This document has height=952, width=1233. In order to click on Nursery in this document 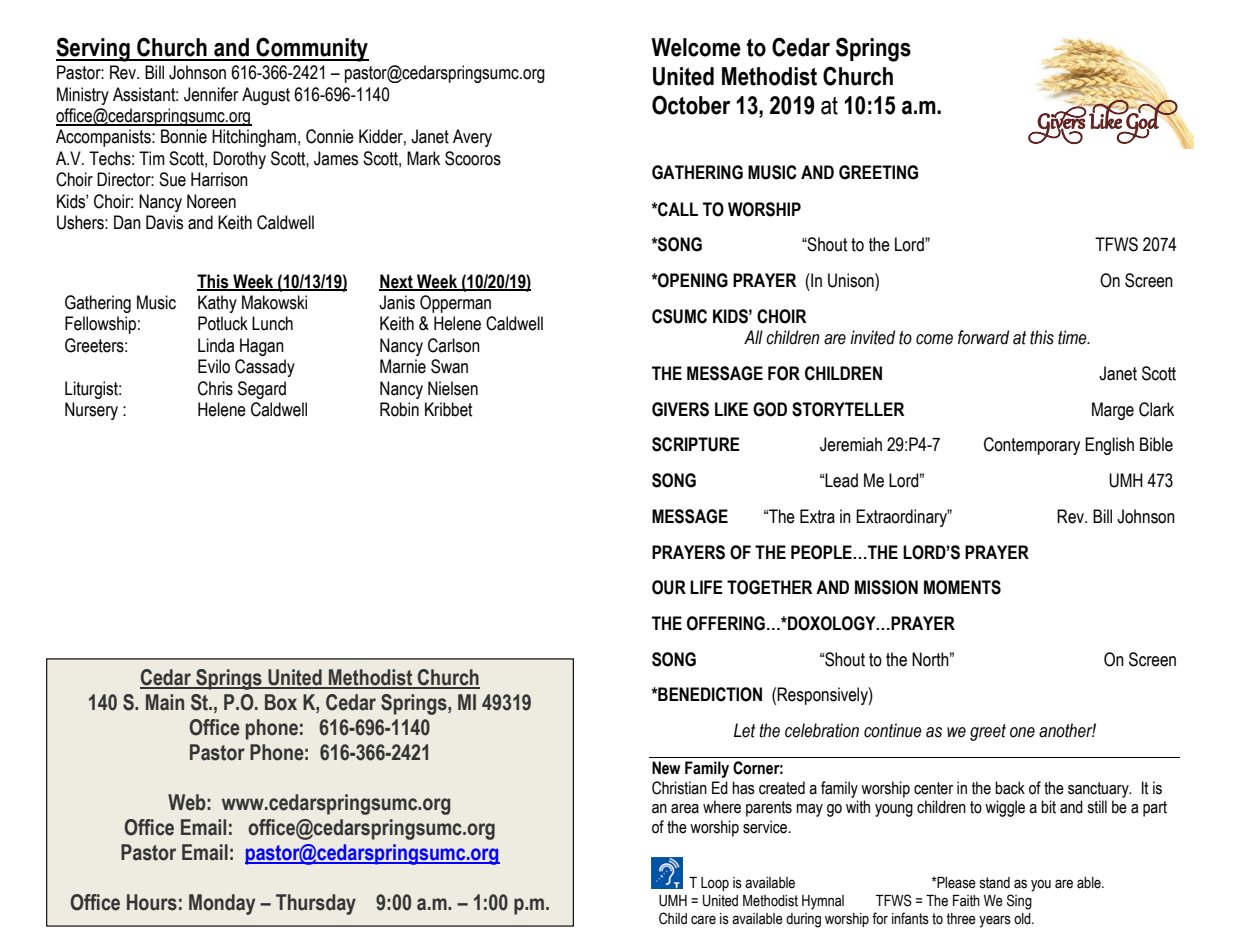, I will do `click(91, 411)`.
